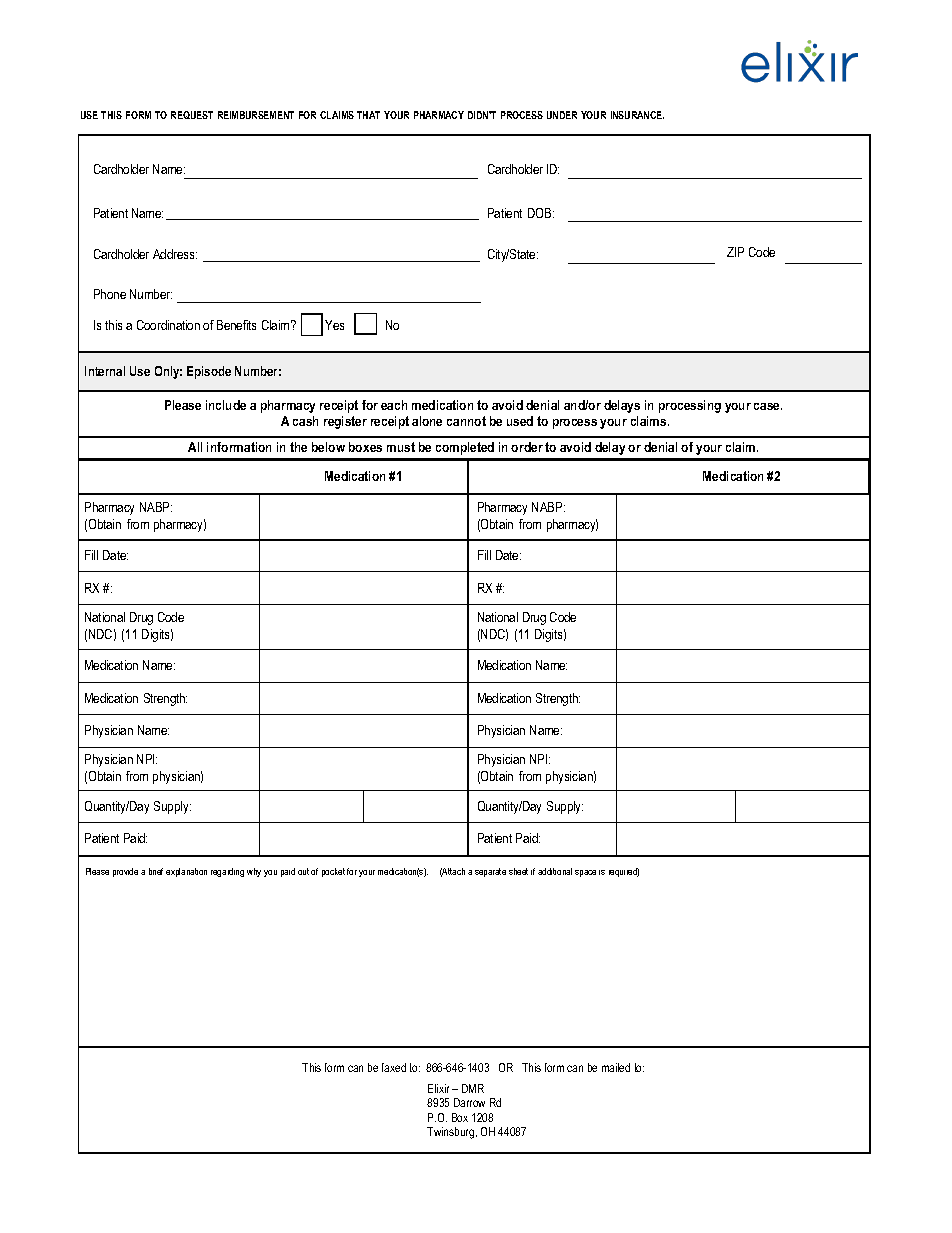 The width and height of the document is (952, 1233). I want to click on explanation, so click(186, 872).
